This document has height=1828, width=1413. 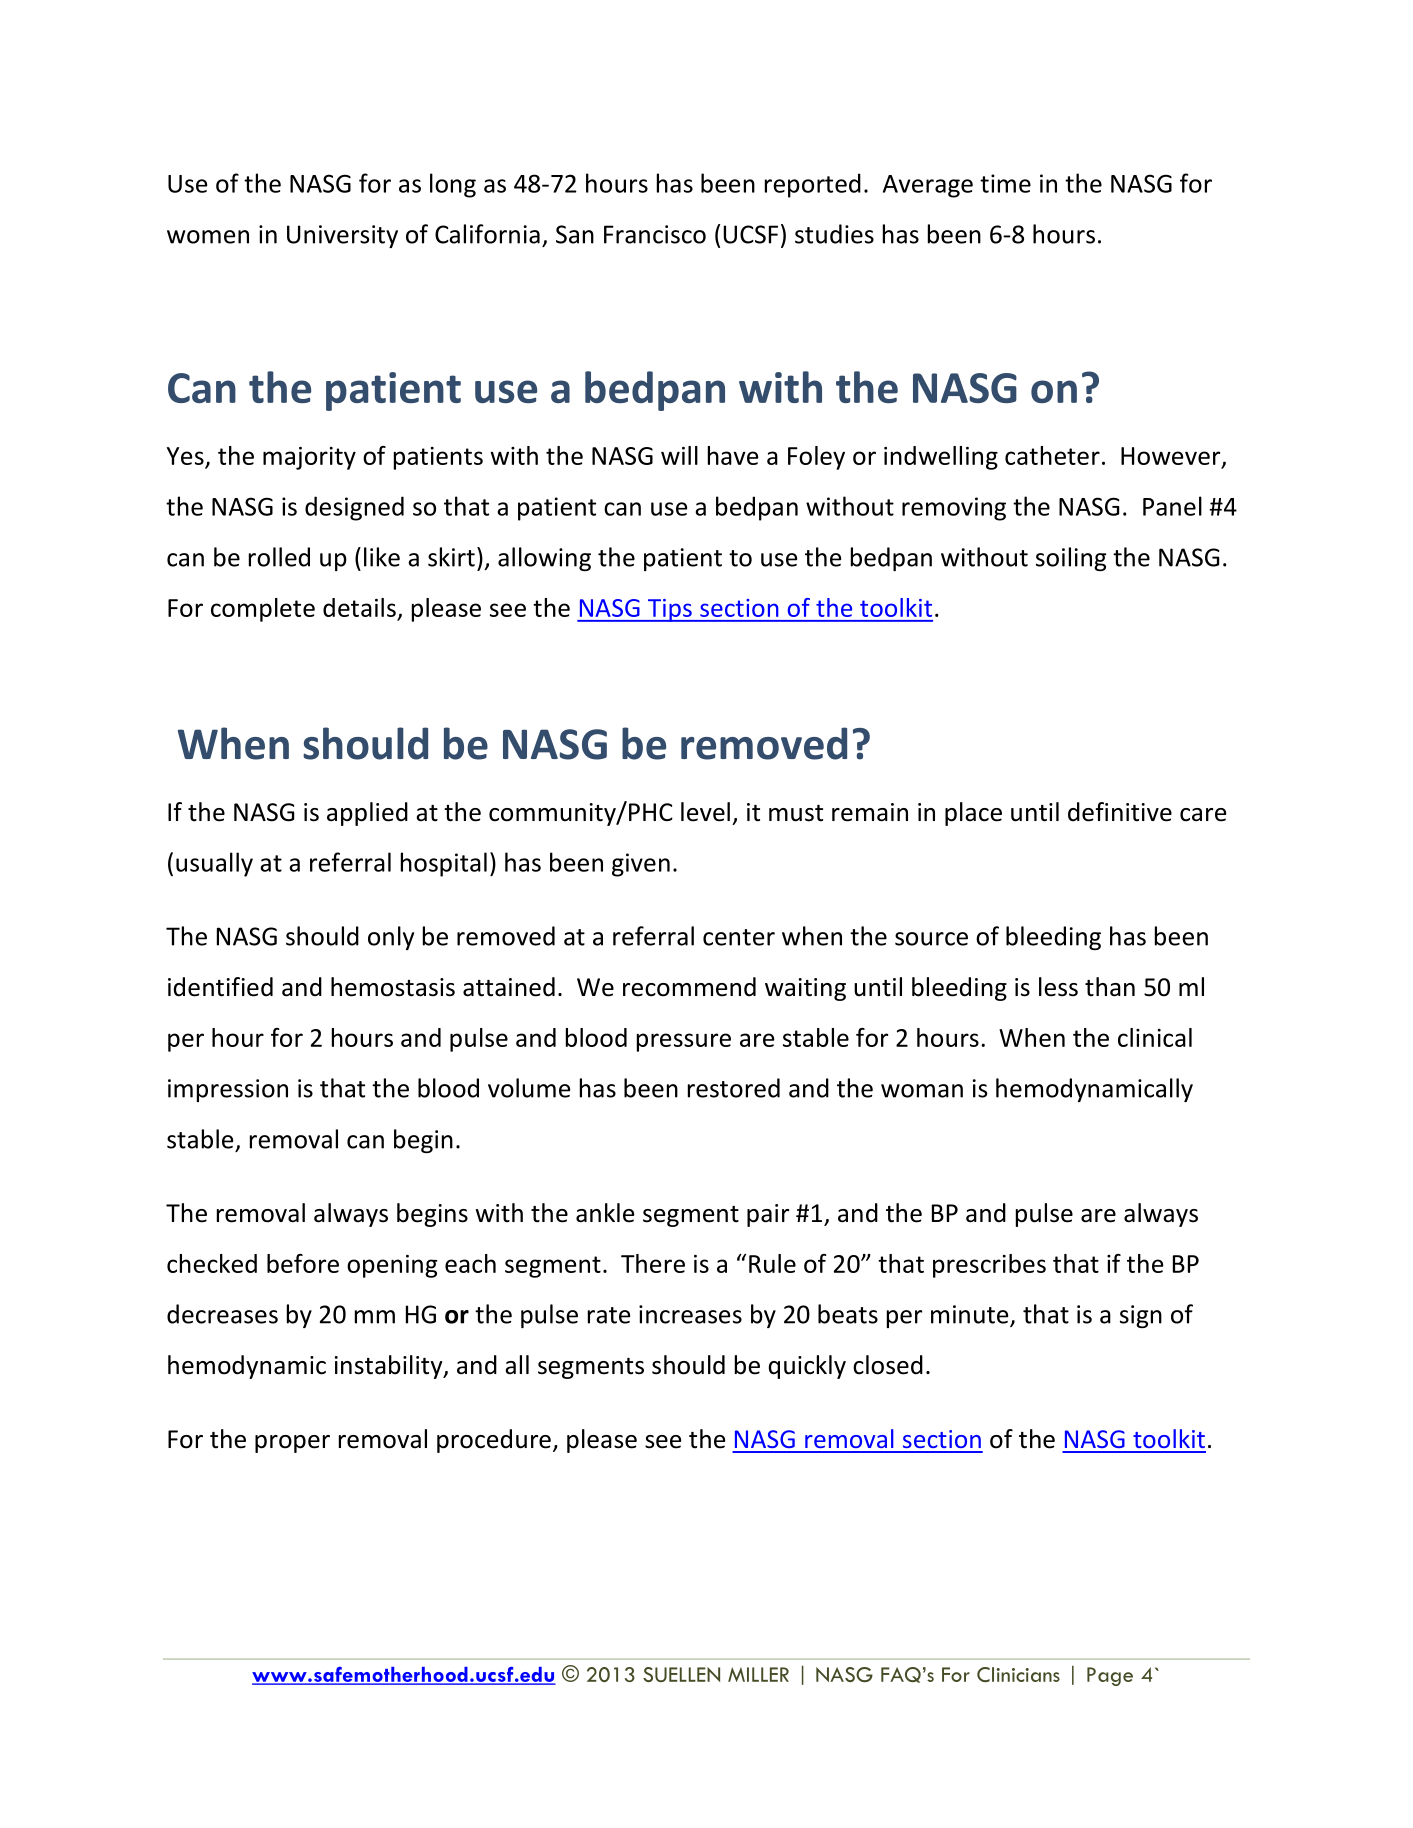 I want to click on pair, so click(x=768, y=1215).
